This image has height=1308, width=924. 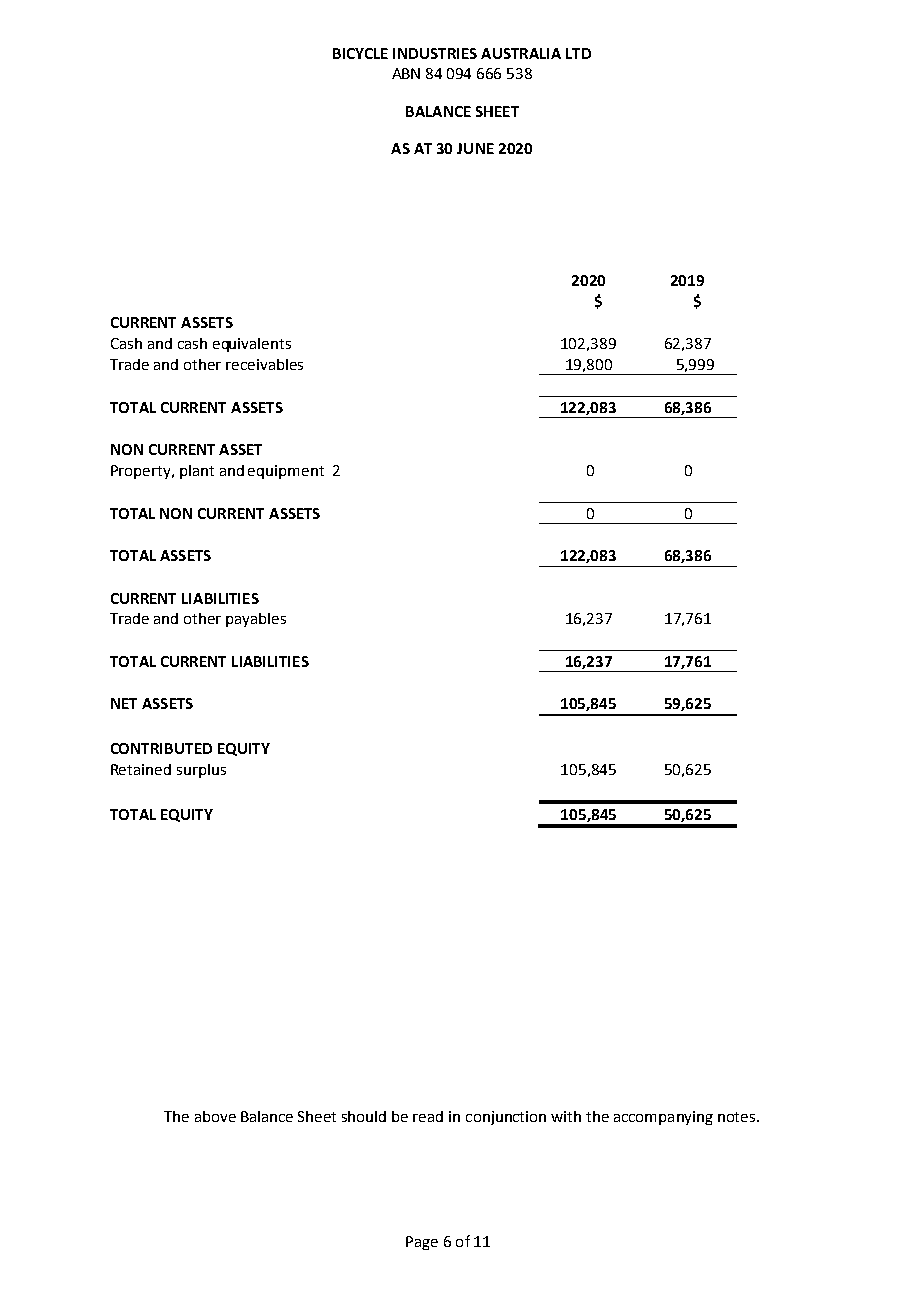 I want to click on JUNE, so click(x=475, y=148).
